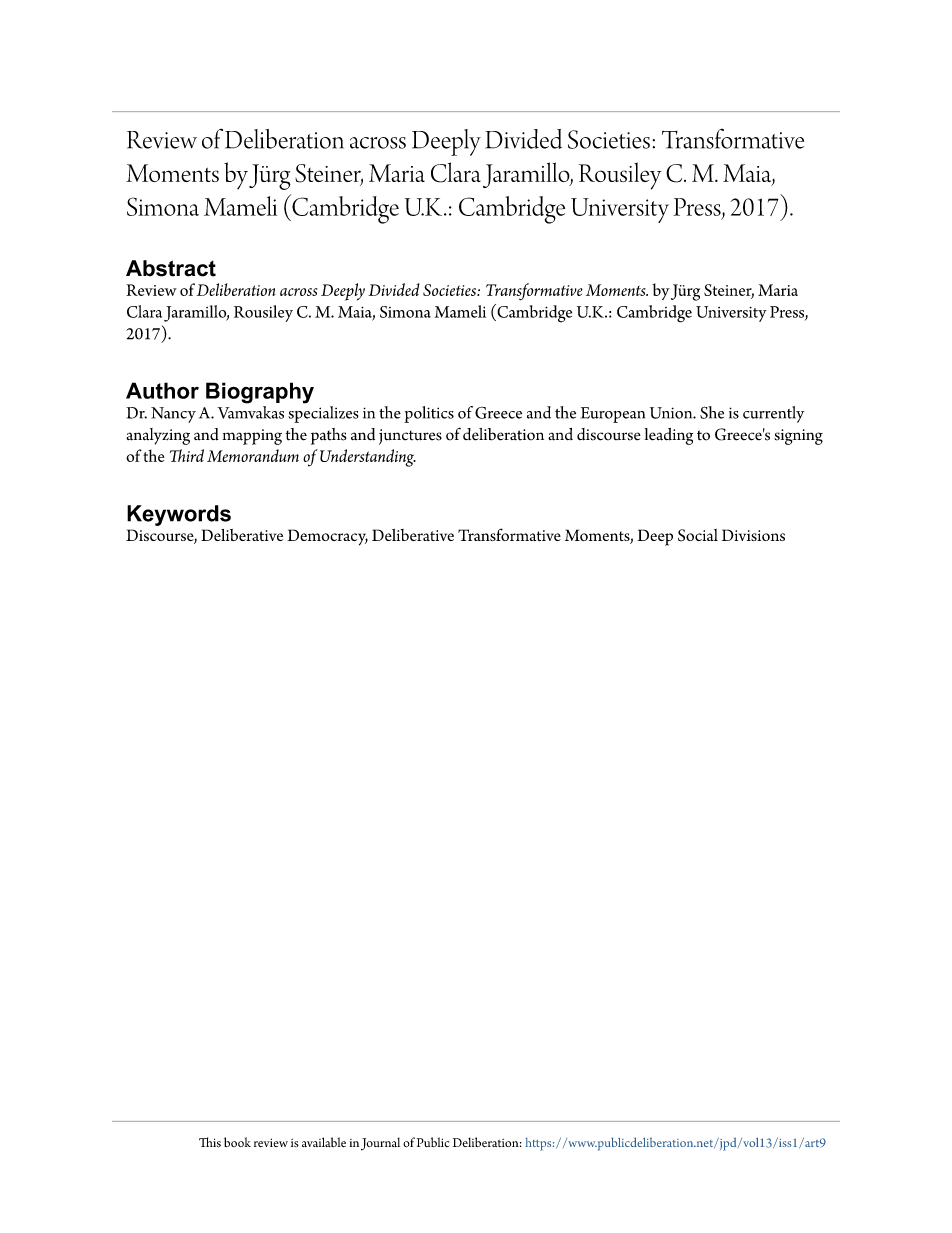 This document has width=952, height=1233. Describe the element at coordinates (327, 537) in the document. I see `Democracy` at that location.
